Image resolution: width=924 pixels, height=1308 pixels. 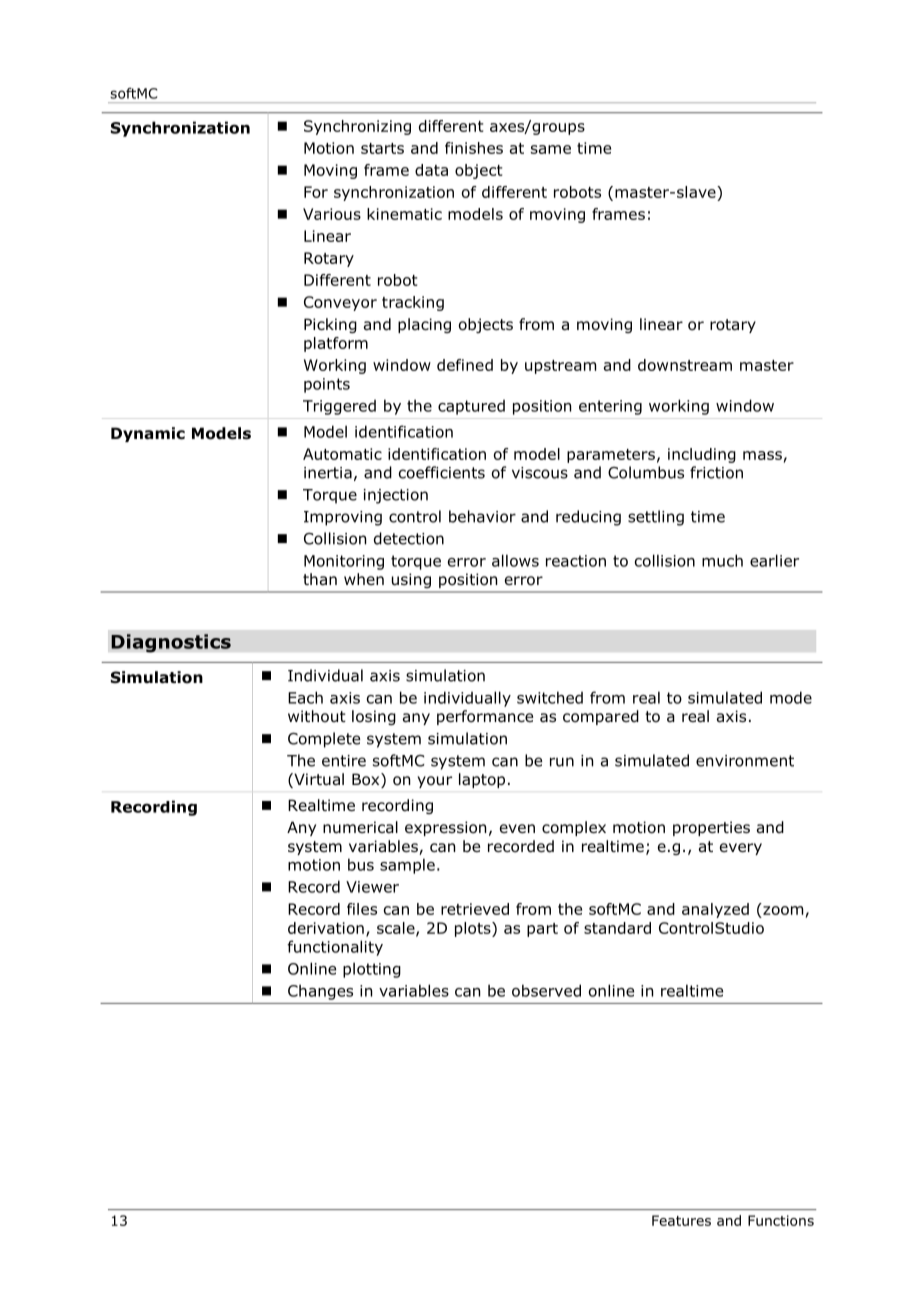 What do you see at coordinates (332, 214) in the document?
I see `Various` at bounding box center [332, 214].
